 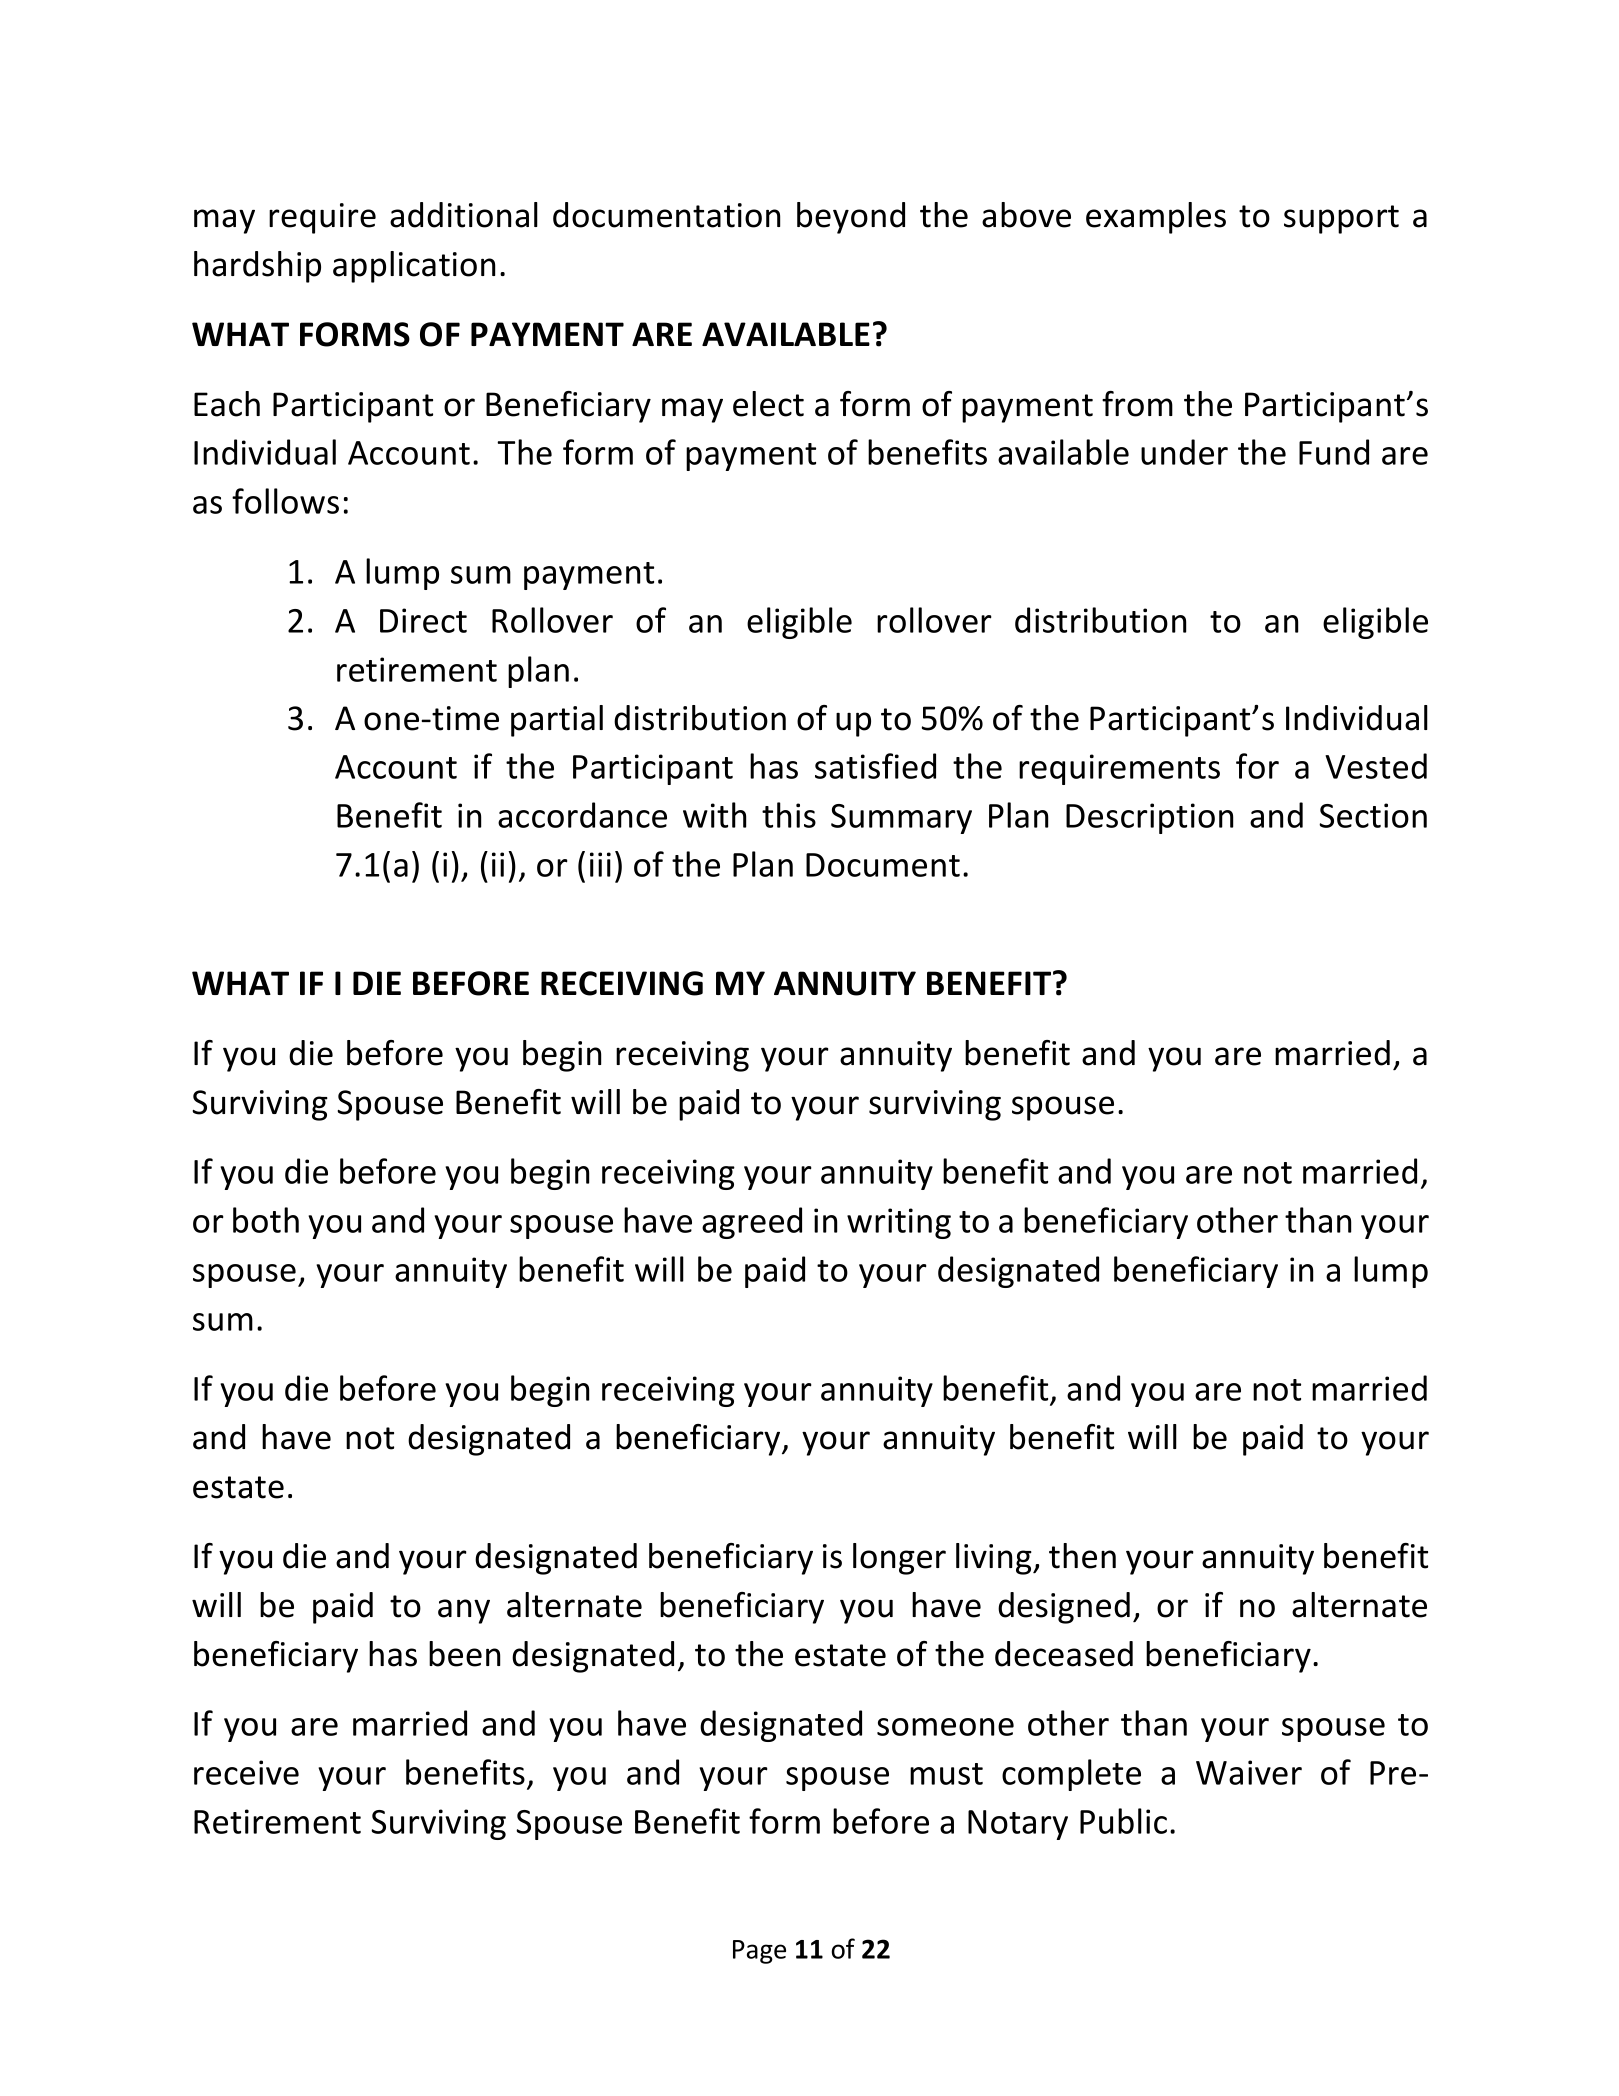 I want to click on then, so click(x=1082, y=1556).
